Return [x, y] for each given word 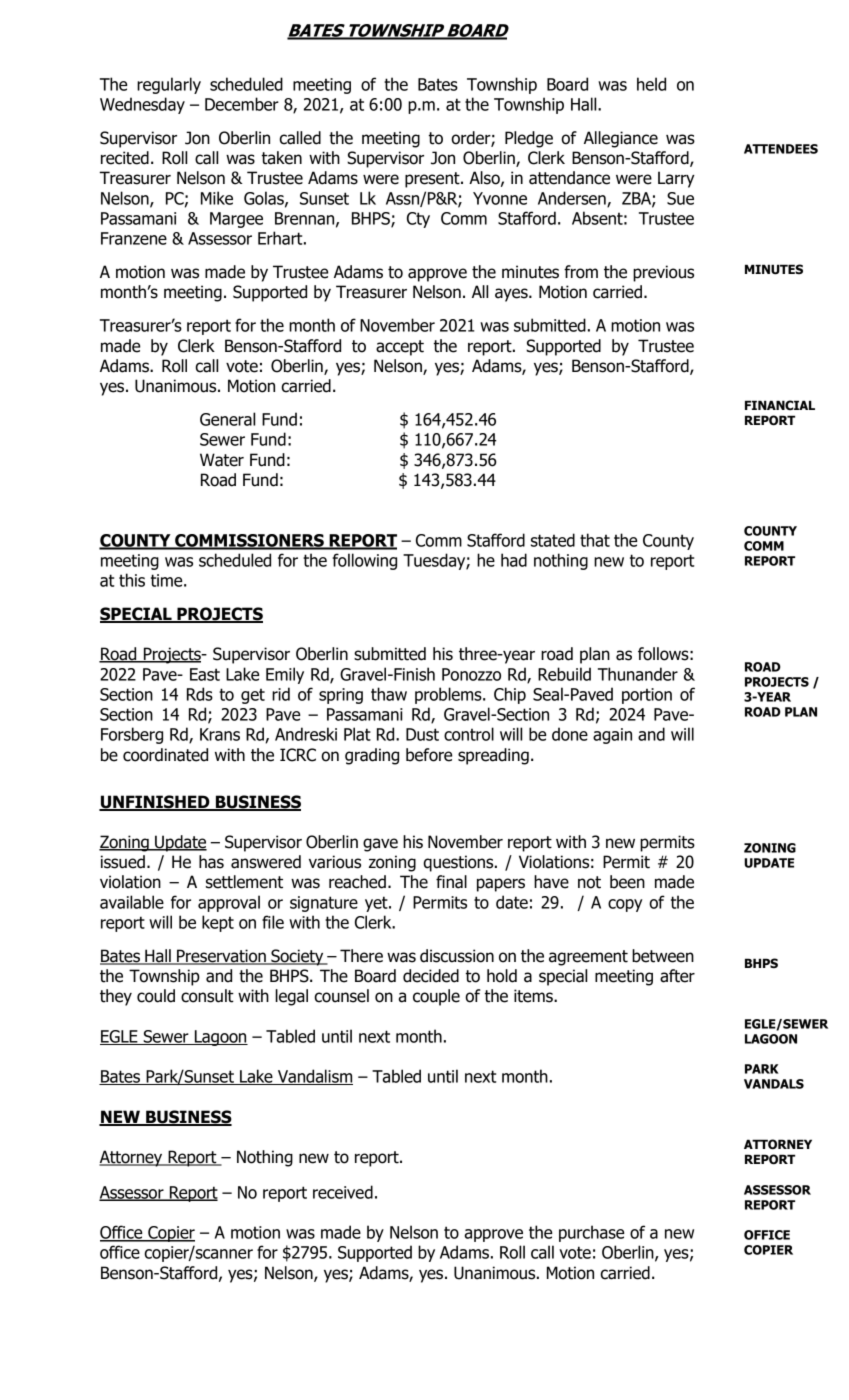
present [433, 180]
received [343, 1192]
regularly [169, 85]
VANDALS [774, 1084]
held [651, 84]
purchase [591, 1233]
